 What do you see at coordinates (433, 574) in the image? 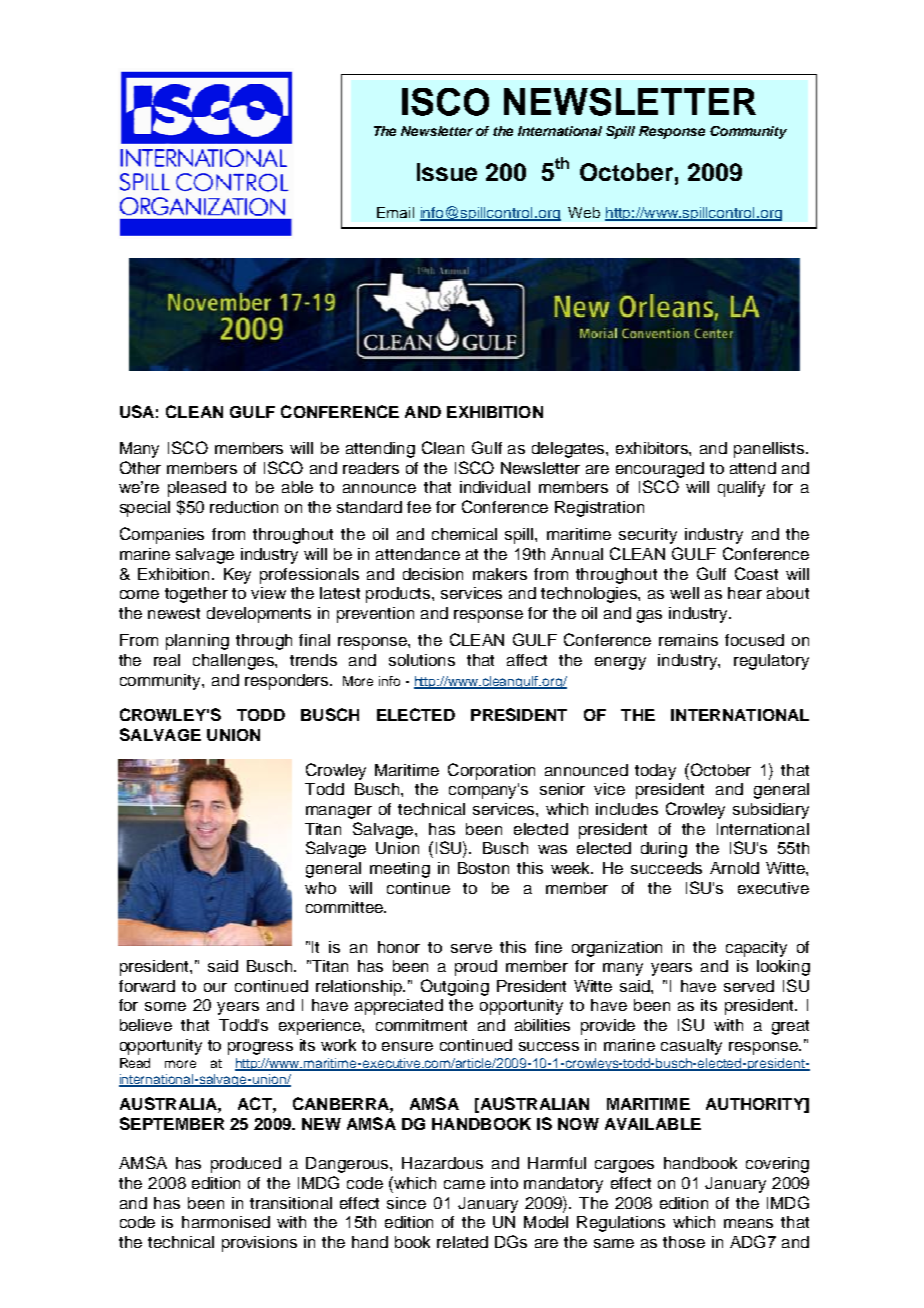
I see `decision` at bounding box center [433, 574].
